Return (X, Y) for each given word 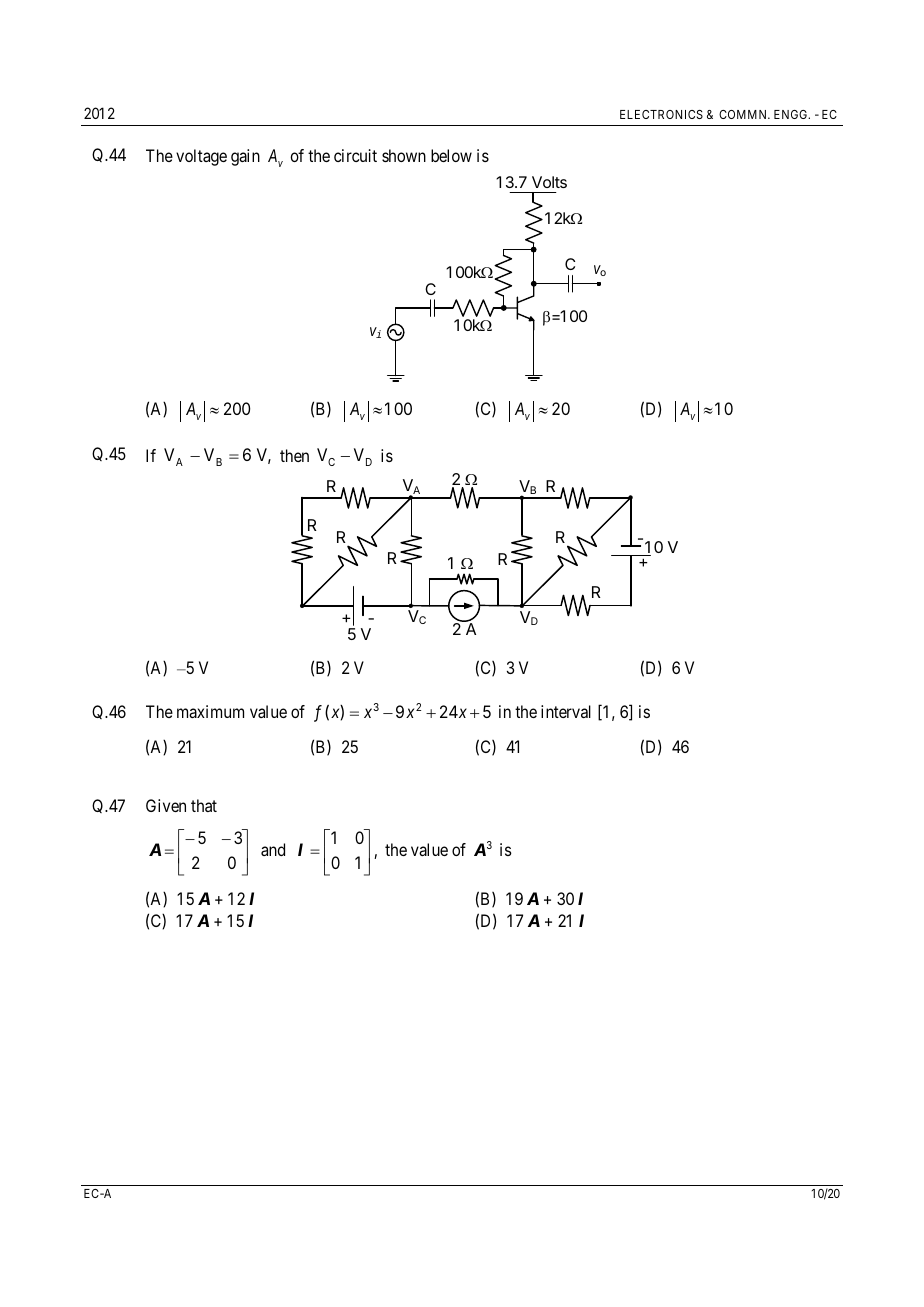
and (273, 849)
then (294, 455)
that (204, 805)
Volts (549, 182)
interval (566, 711)
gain (245, 157)
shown (404, 155)
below (451, 155)
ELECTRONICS (661, 114)
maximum (210, 711)
